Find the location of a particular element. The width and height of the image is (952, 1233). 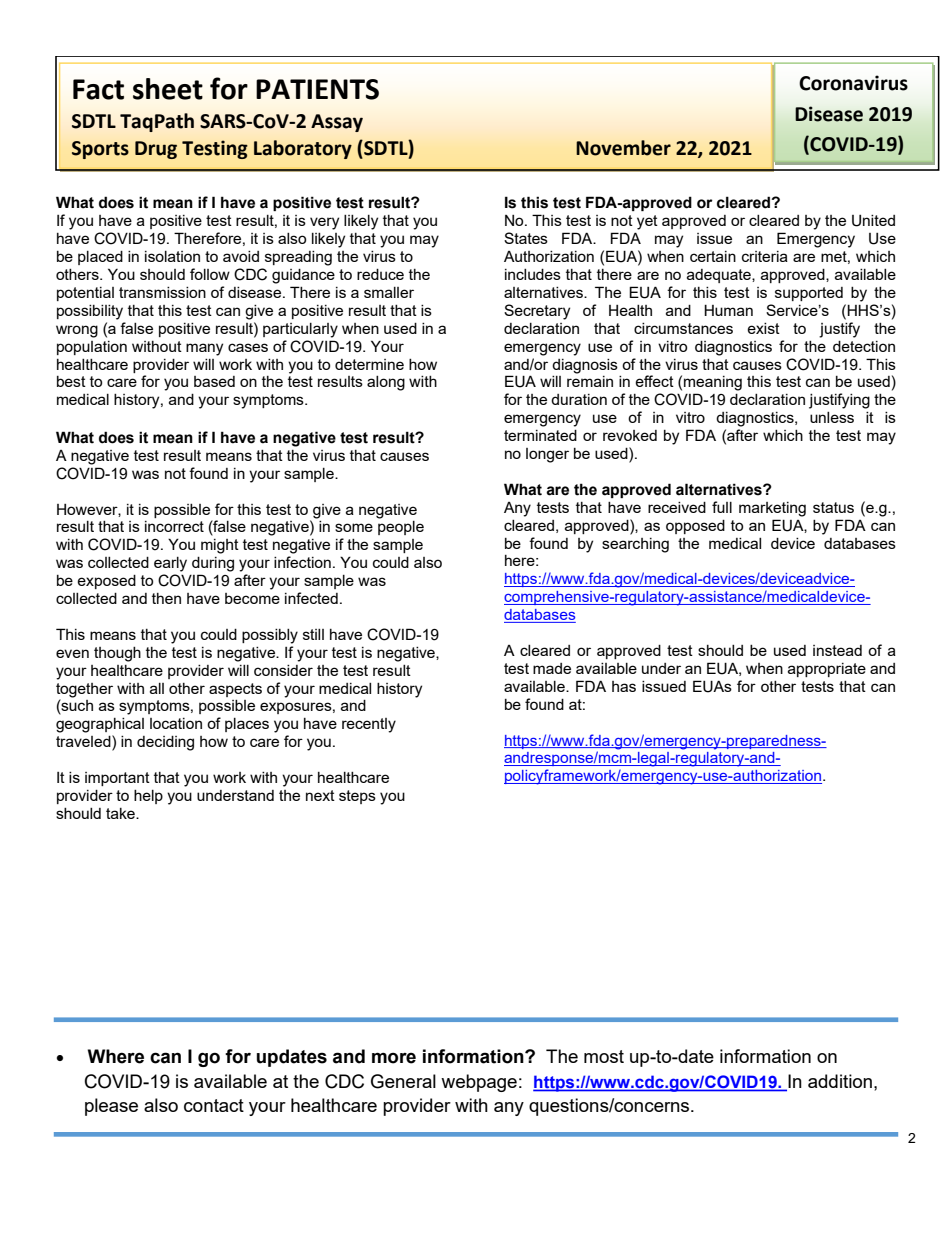

unless is located at coordinates (832, 417).
